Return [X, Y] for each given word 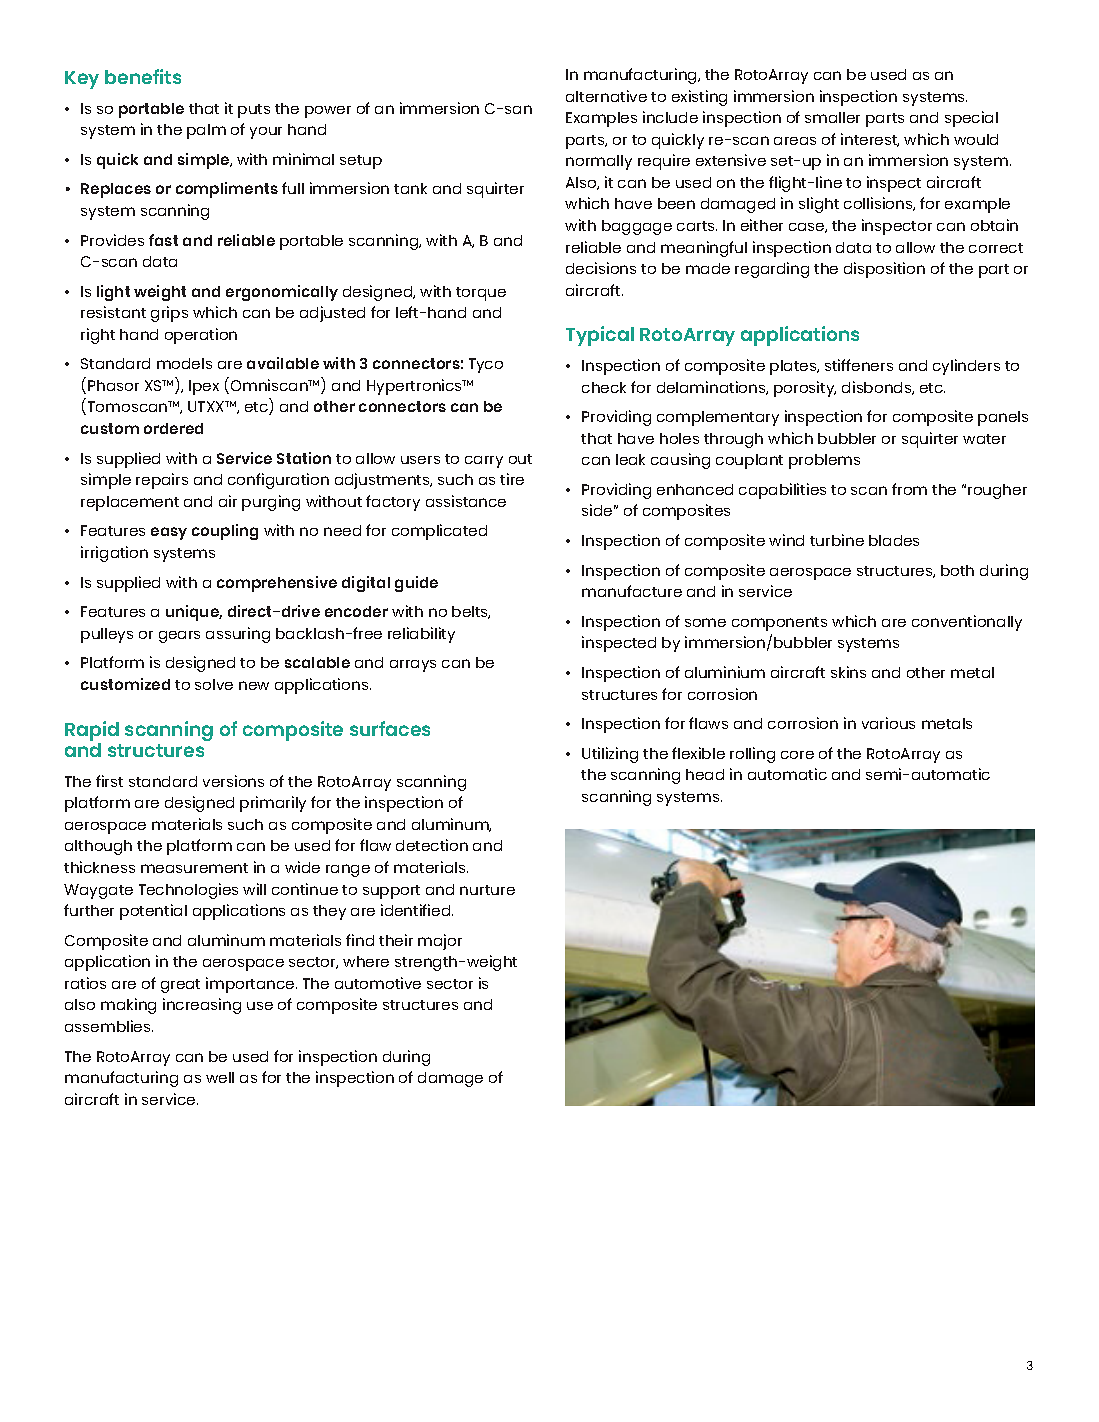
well [220, 1077]
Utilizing [610, 755]
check [604, 387]
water [984, 439]
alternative [606, 96]
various [888, 723]
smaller [832, 117]
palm [206, 131]
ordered [173, 428]
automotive [378, 983]
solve [214, 684]
